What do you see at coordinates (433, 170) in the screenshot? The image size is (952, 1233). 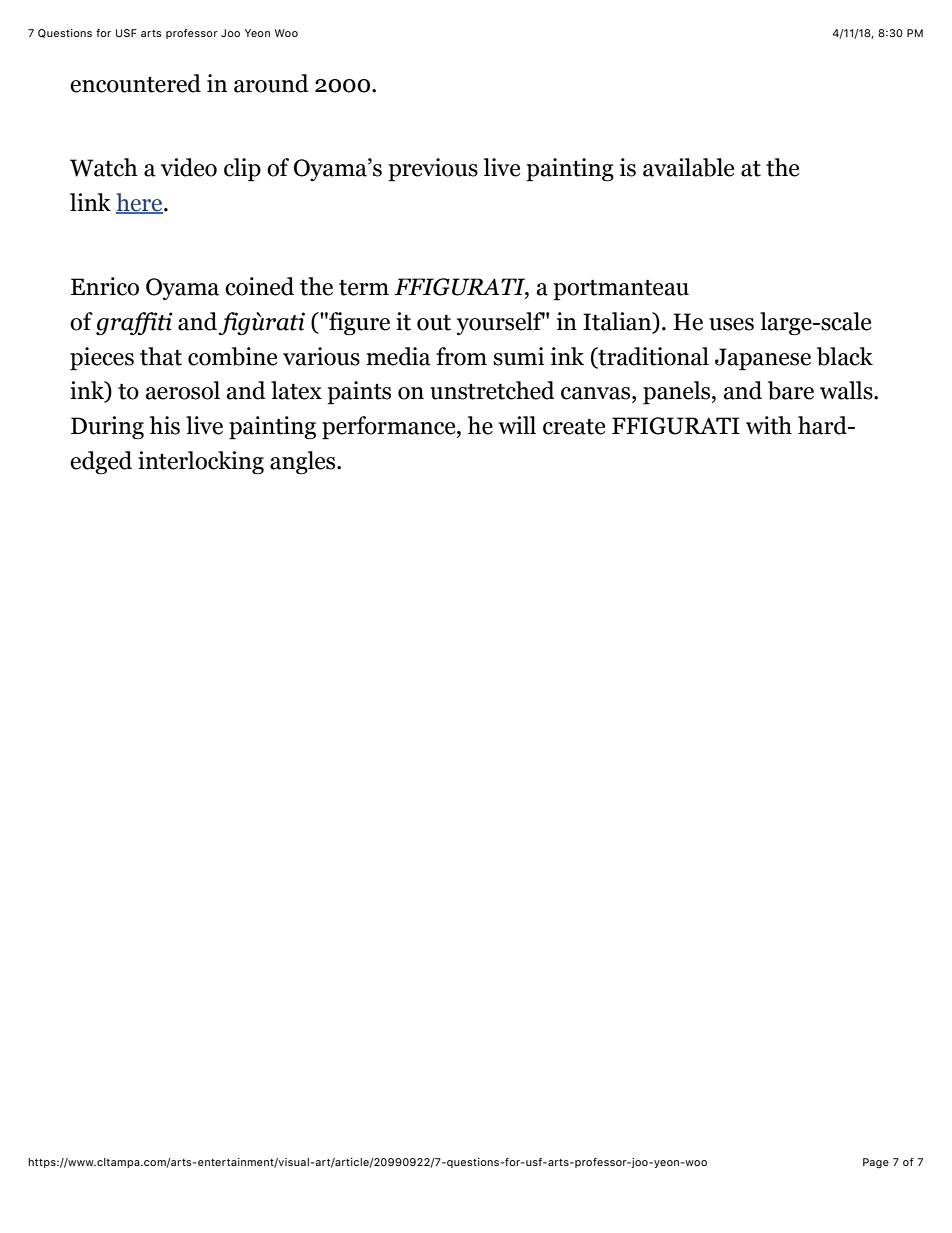 I see `previous` at bounding box center [433, 170].
